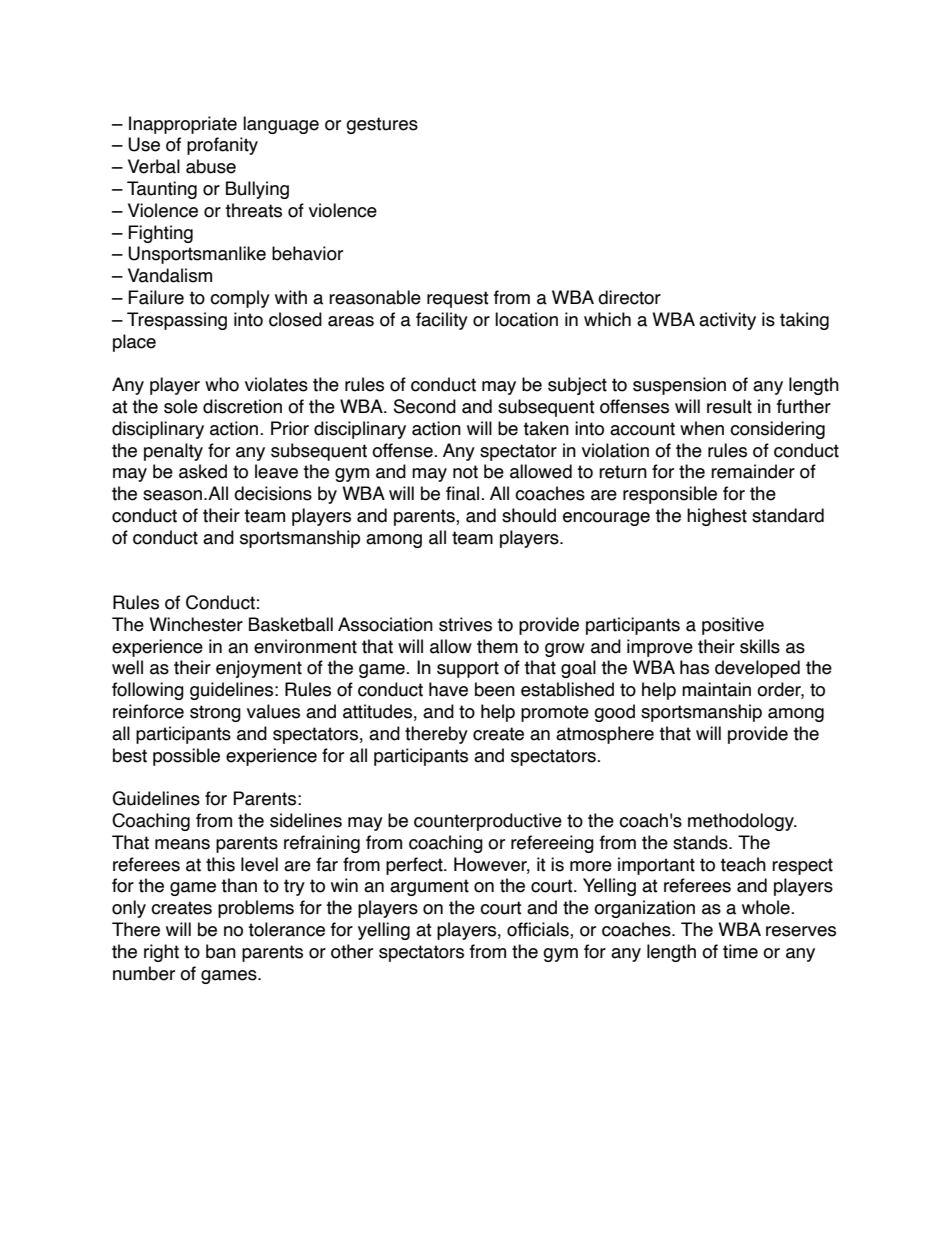 The image size is (952, 1233). What do you see at coordinates (382, 125) in the image?
I see `gestures` at bounding box center [382, 125].
